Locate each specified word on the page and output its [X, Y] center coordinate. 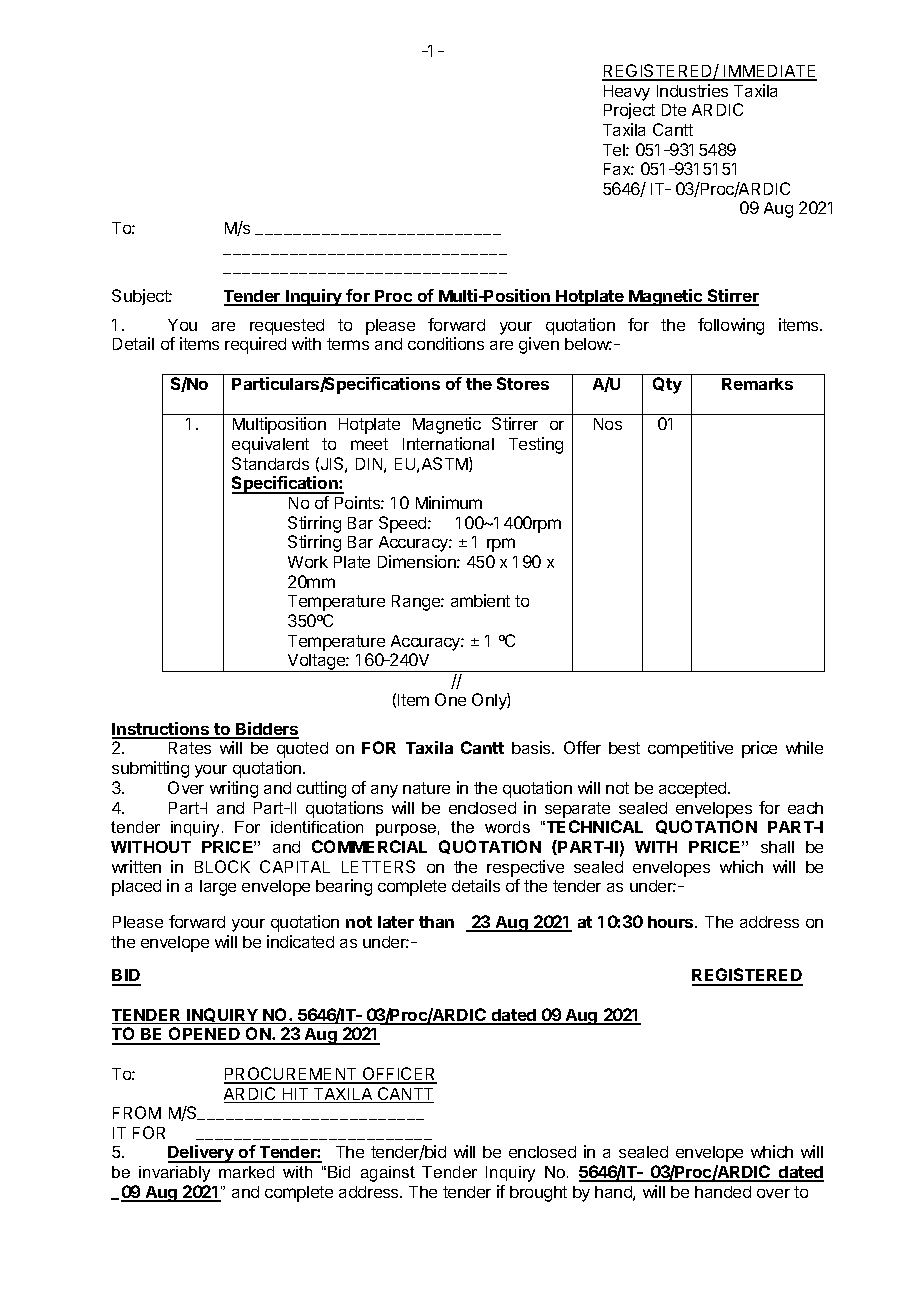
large [218, 888]
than [436, 922]
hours [672, 922]
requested [287, 327]
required [255, 345]
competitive [690, 749]
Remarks [757, 384]
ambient [480, 600]
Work [308, 562]
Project [629, 111]
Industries [692, 90]
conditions [446, 343]
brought [538, 1194]
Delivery [202, 1154]
